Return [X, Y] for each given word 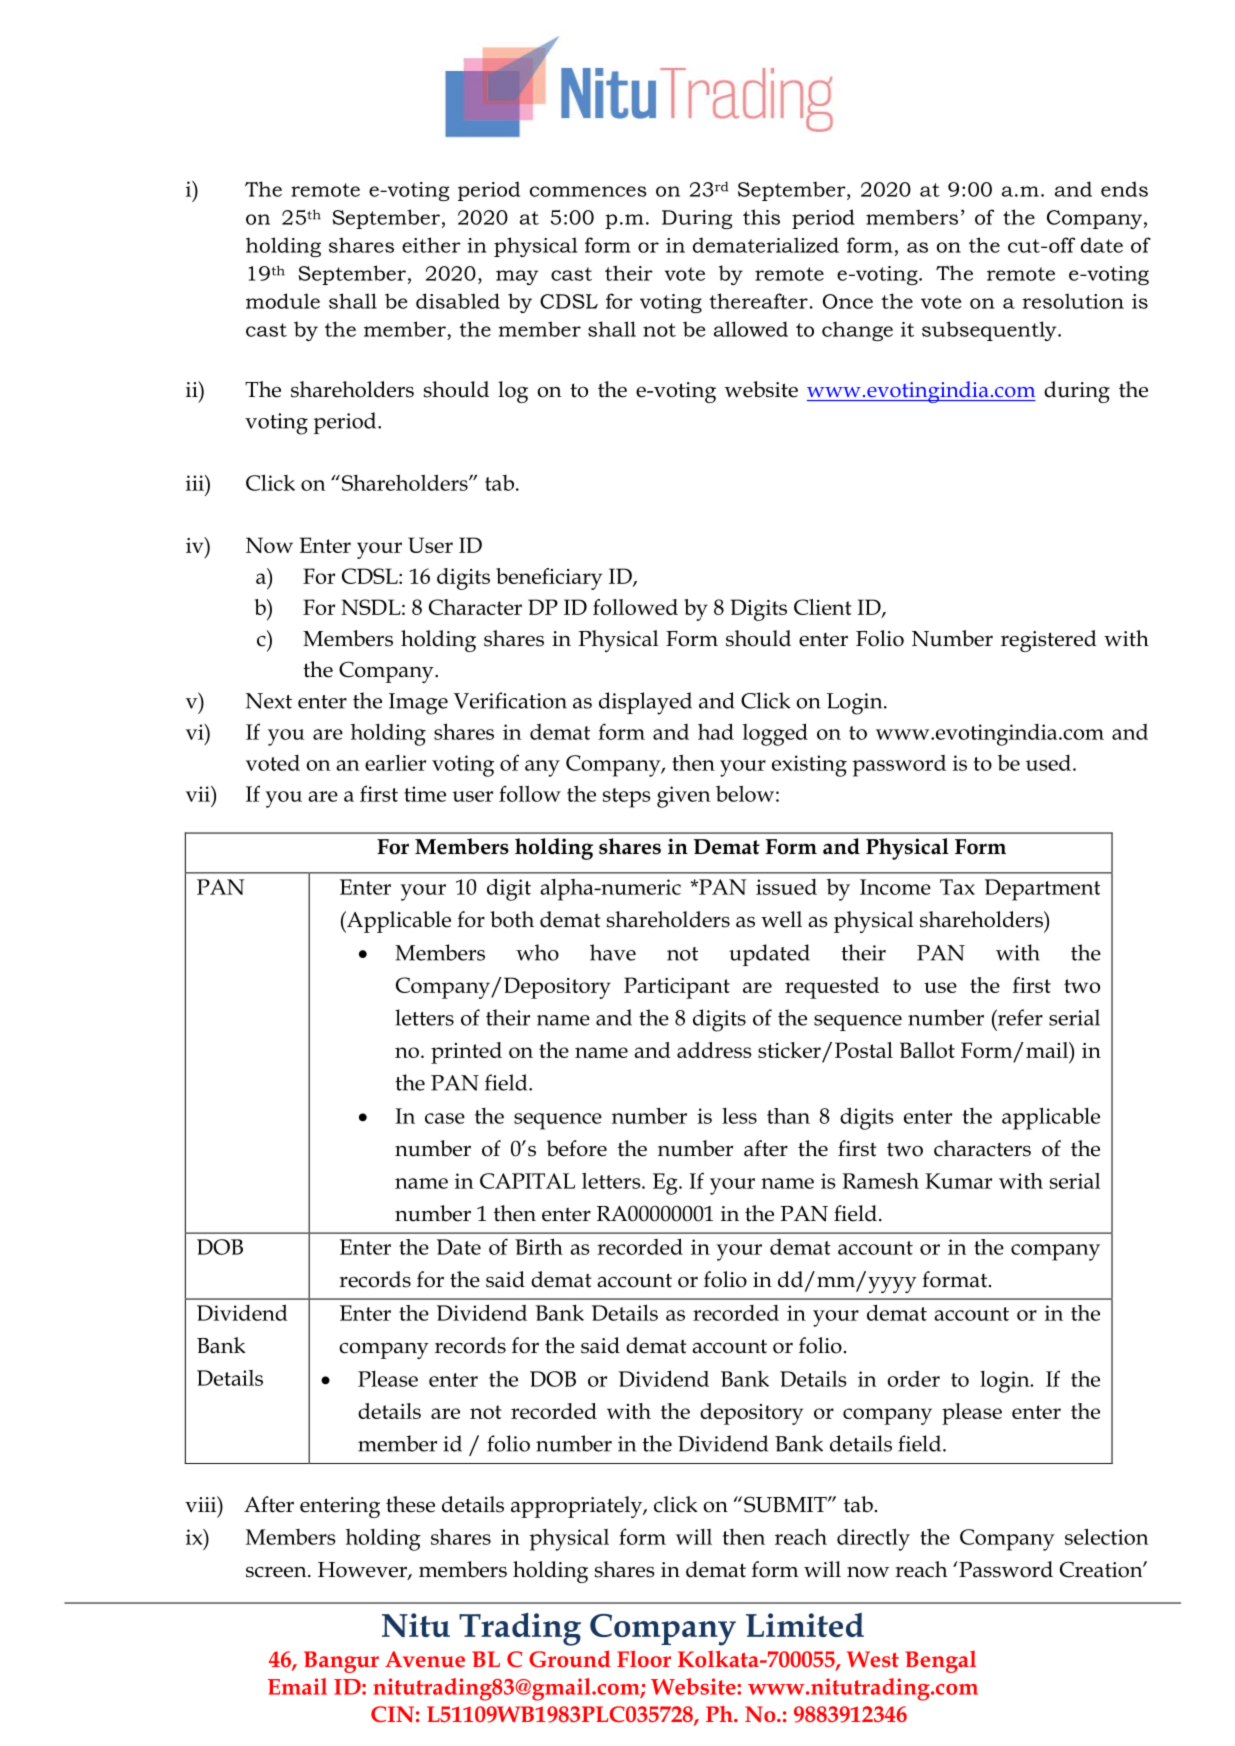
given [684, 797]
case [445, 1118]
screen [277, 1572]
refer [1019, 1017]
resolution [1073, 301]
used [1048, 763]
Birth [539, 1246]
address [714, 1050]
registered [1049, 641]
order [913, 1379]
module [283, 301]
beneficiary [549, 579]
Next [269, 701]
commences [588, 191]
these [410, 1504]
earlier [395, 763]
